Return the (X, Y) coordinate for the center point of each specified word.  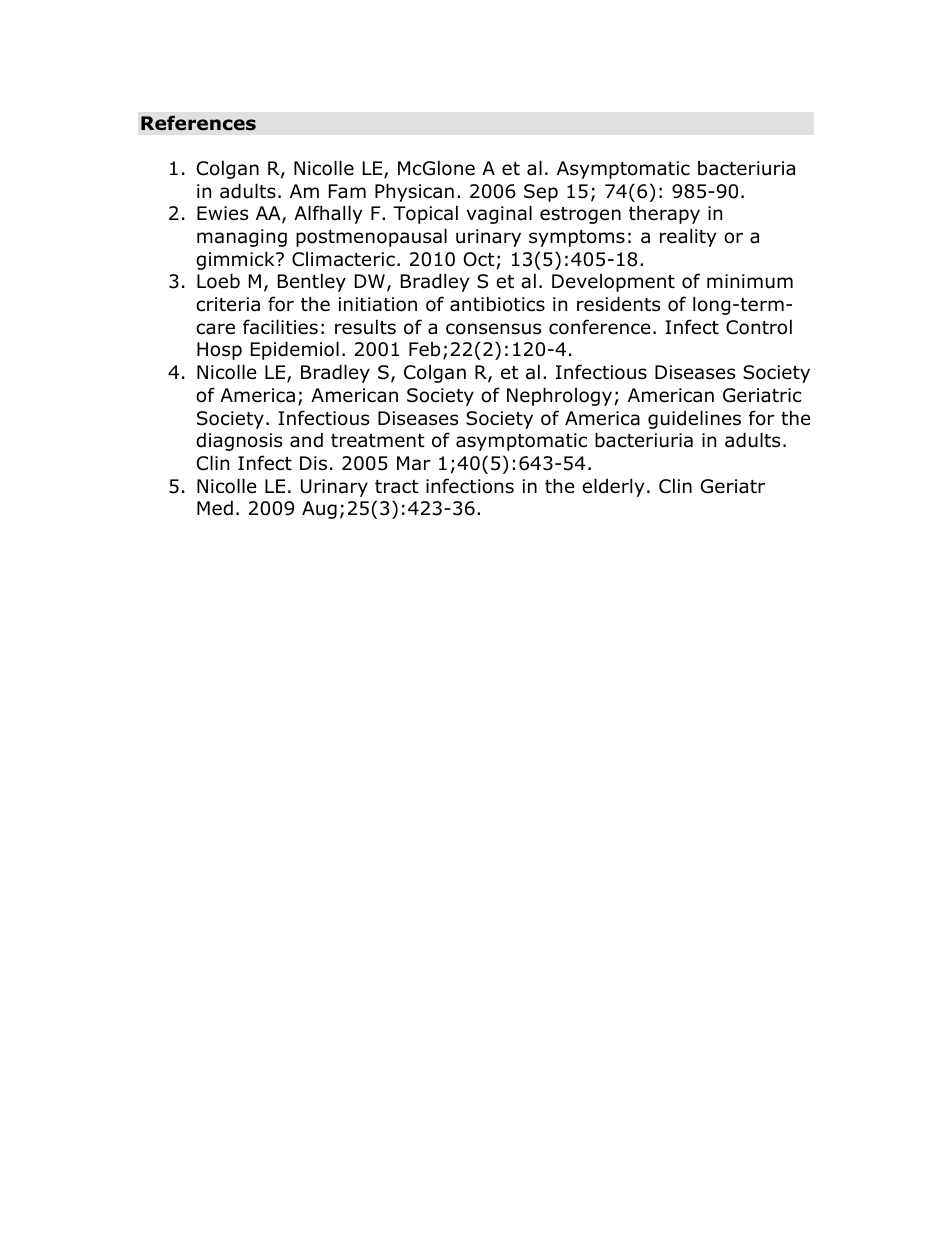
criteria (228, 304)
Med (215, 508)
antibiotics (497, 304)
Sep (541, 193)
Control (759, 327)
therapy (664, 214)
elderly (613, 487)
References (198, 123)
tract (397, 487)
